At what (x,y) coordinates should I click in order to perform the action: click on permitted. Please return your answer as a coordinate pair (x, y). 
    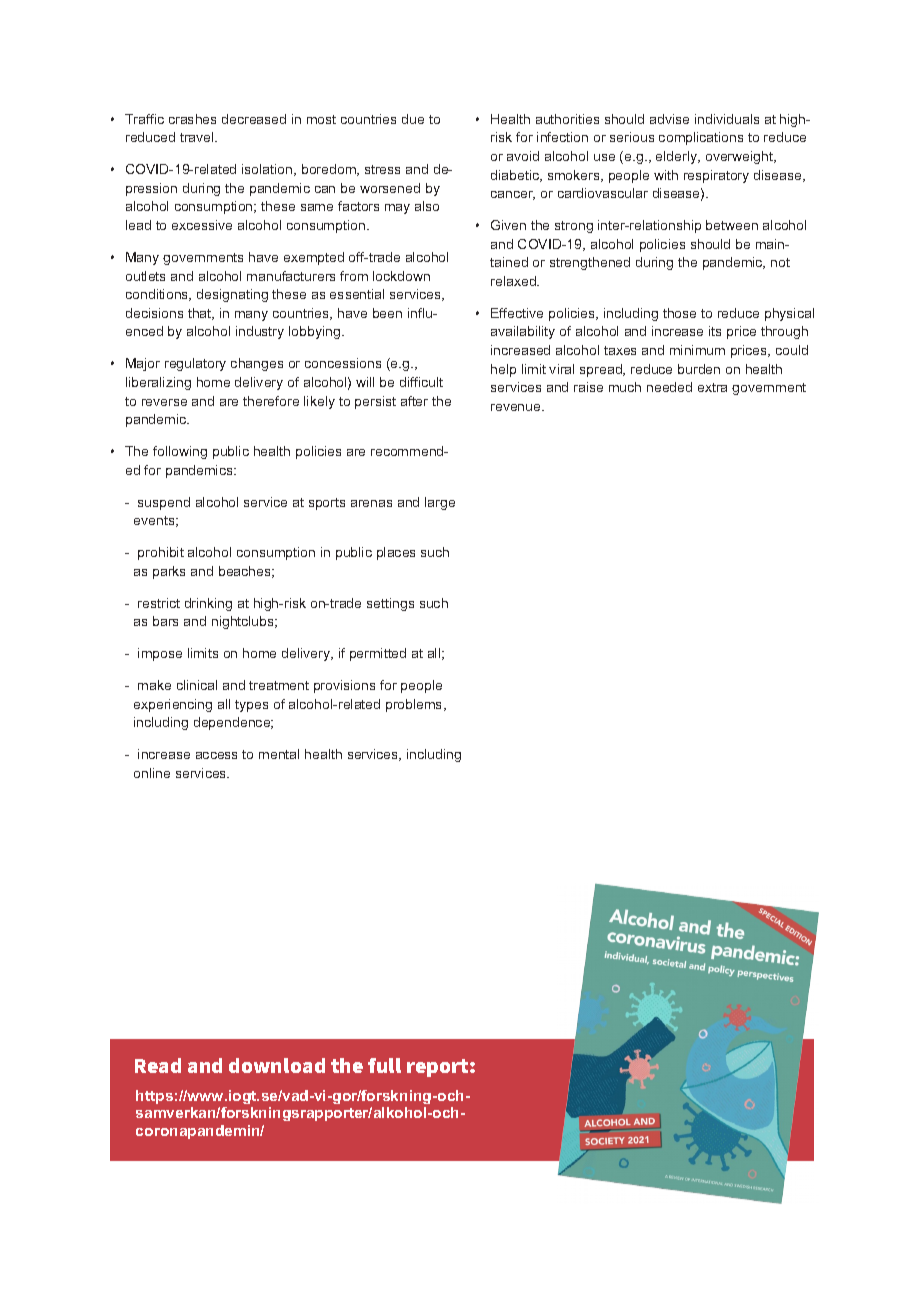
    Looking at the image, I should click on (378, 654).
